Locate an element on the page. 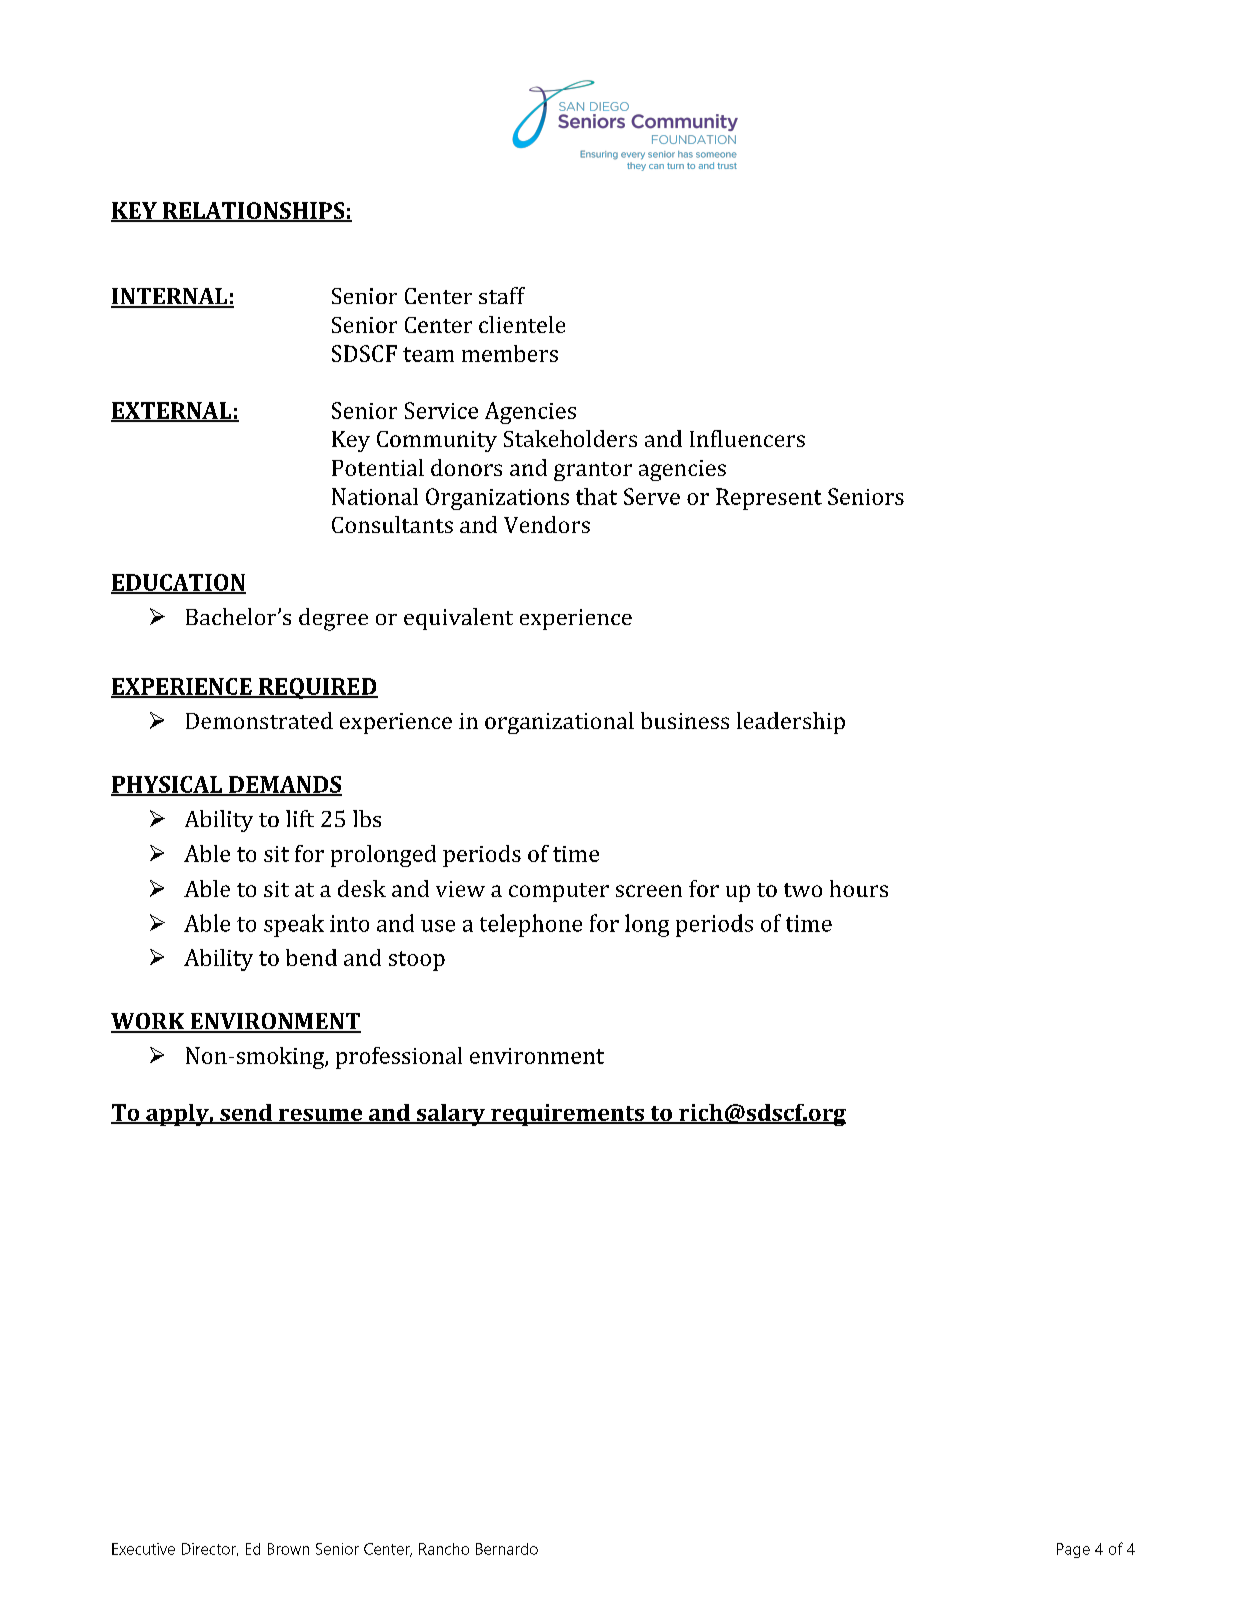 The width and height of the document is (1244, 1610). requirements is located at coordinates (567, 1115).
